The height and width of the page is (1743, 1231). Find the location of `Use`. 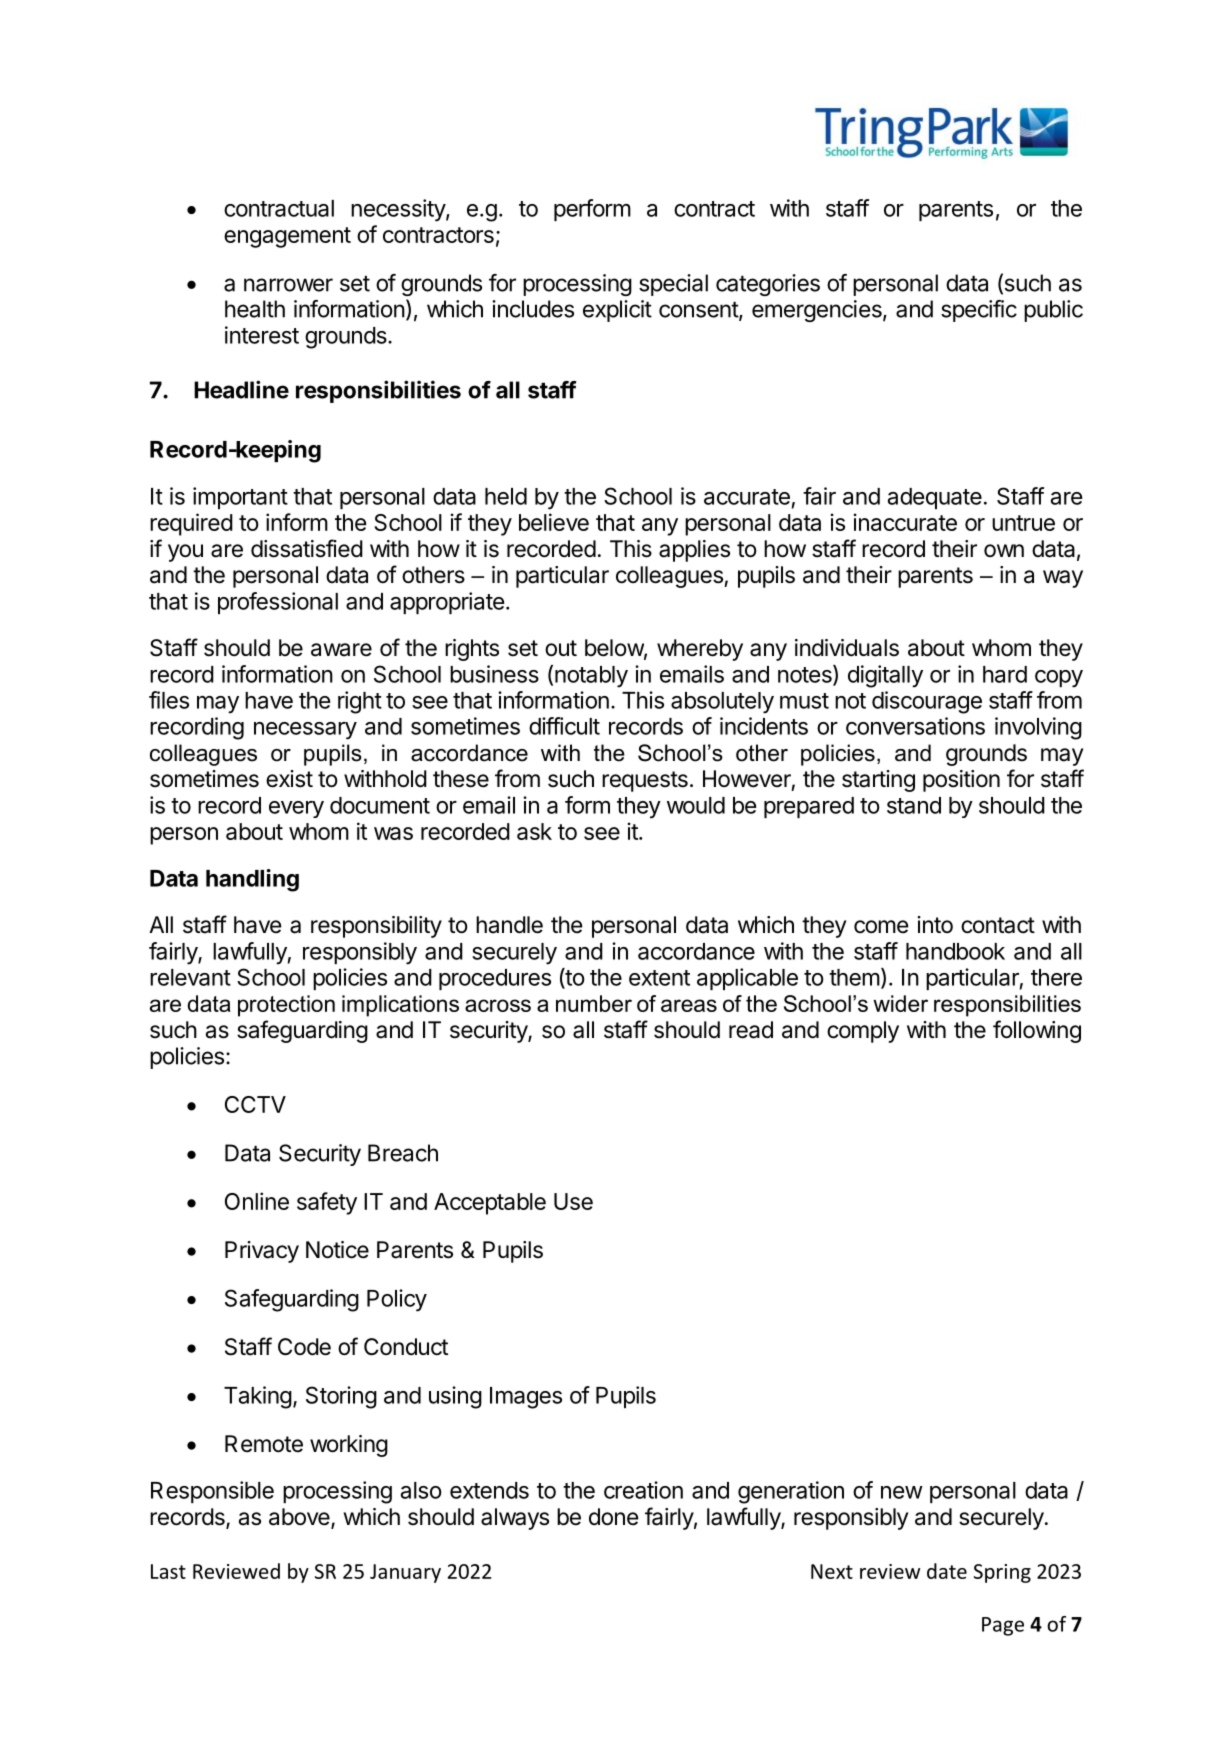

Use is located at coordinates (573, 1201).
